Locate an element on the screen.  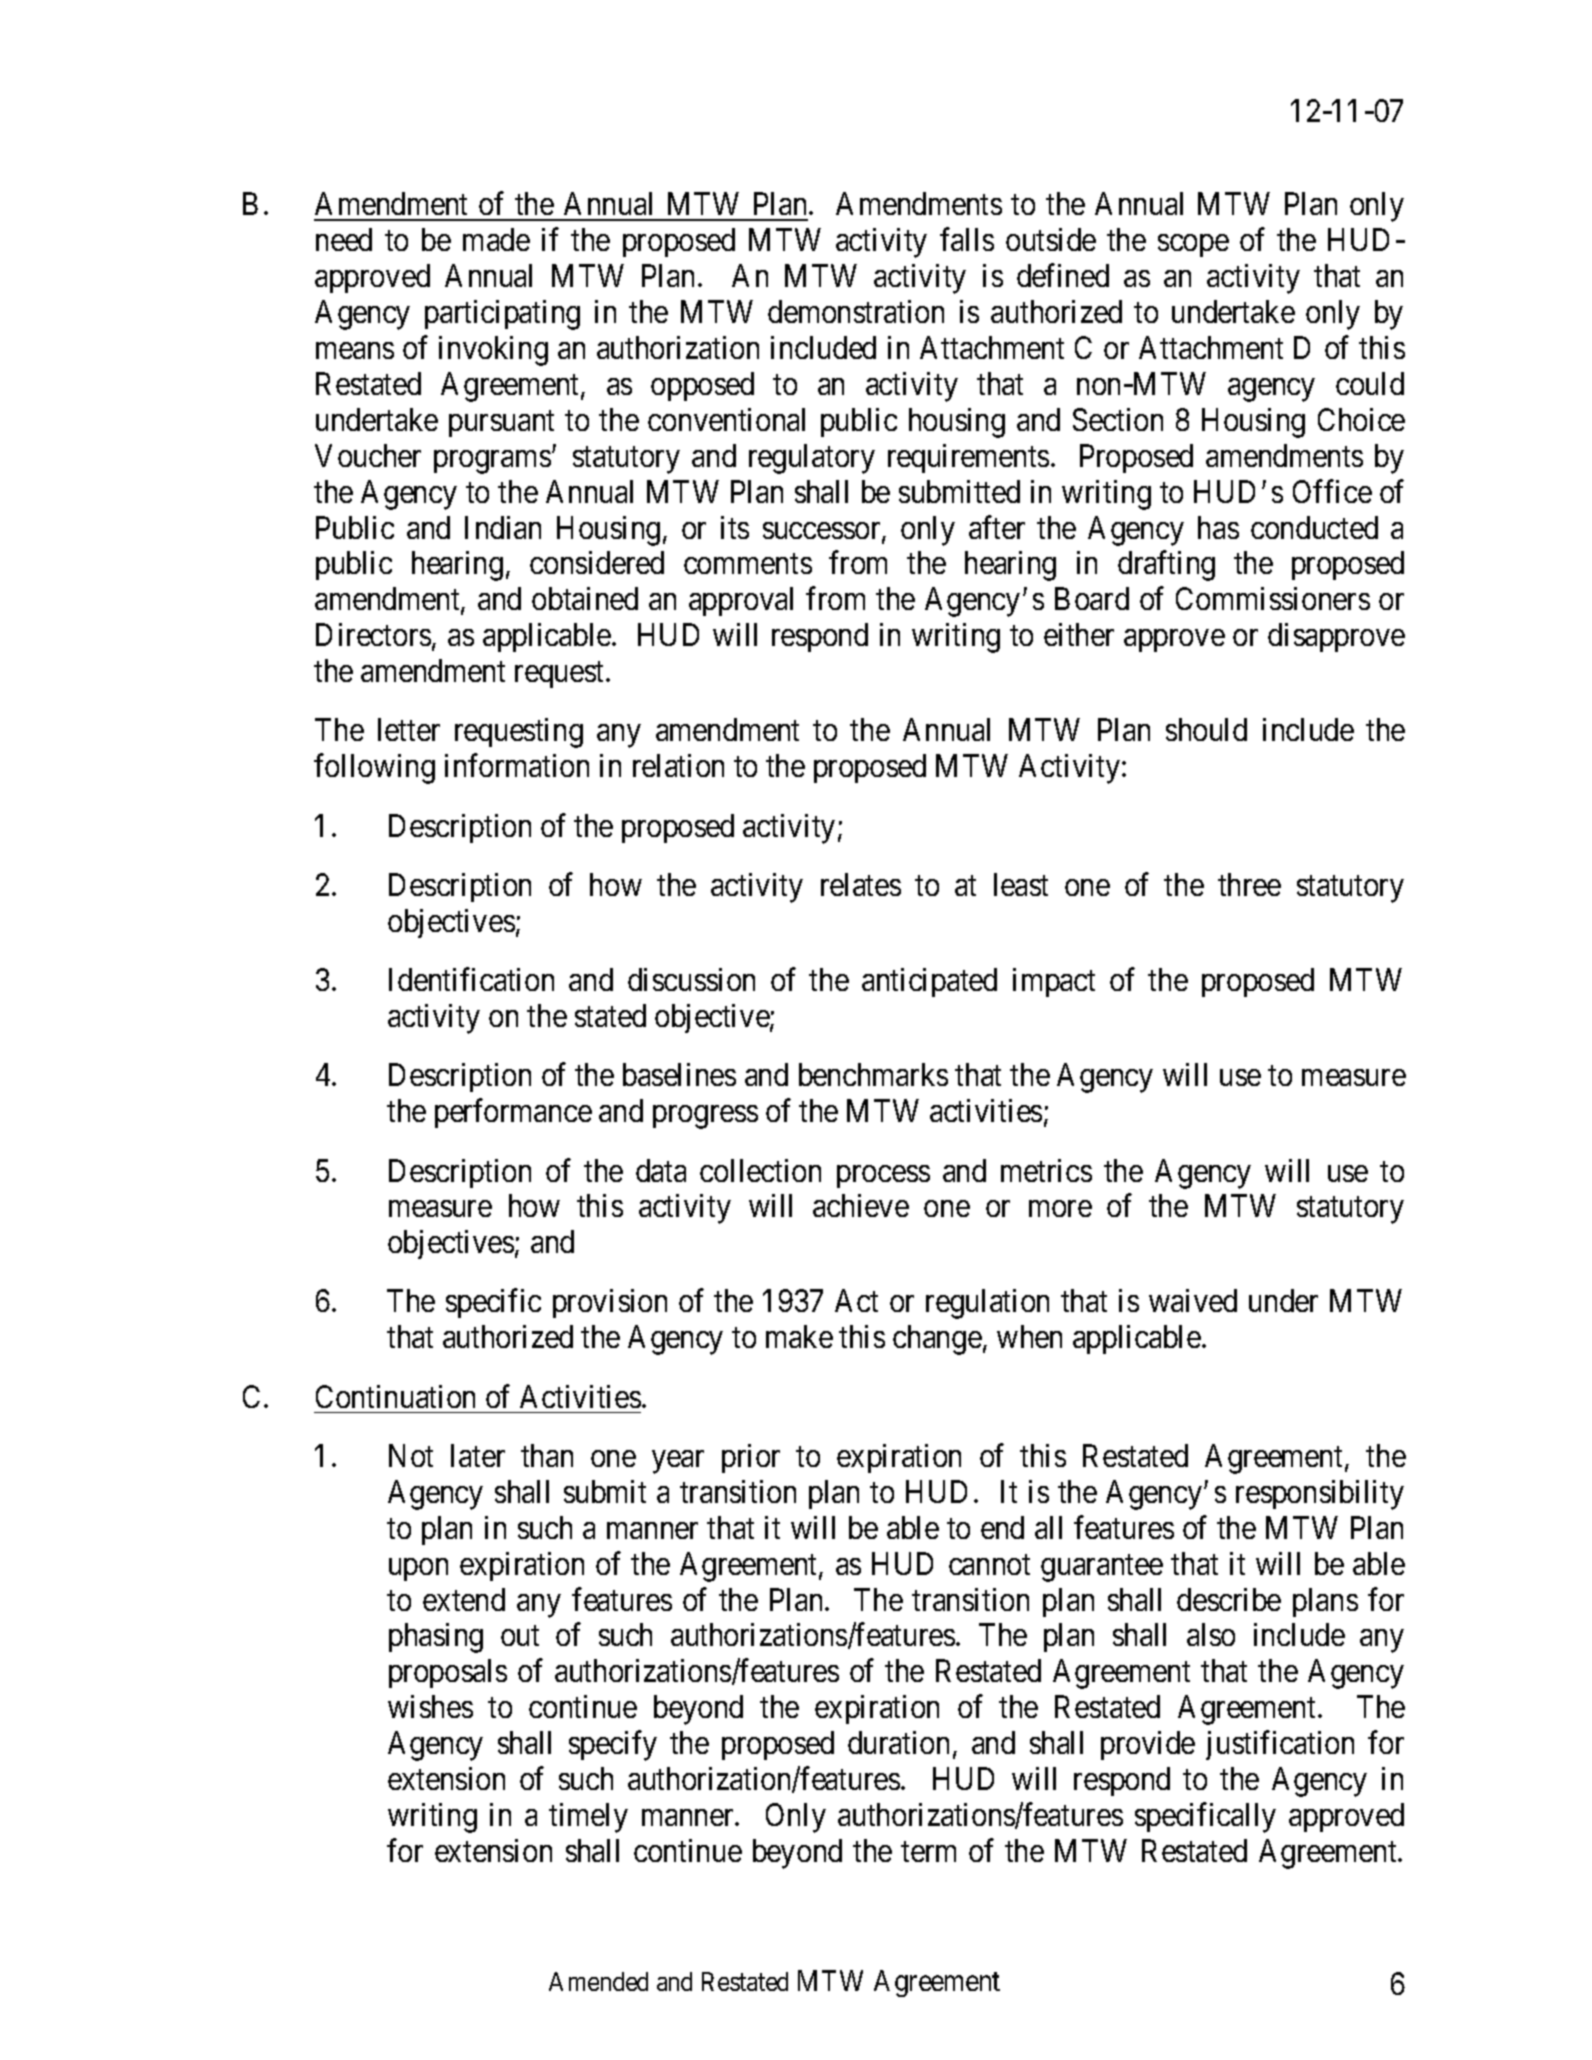
Identification is located at coordinates (471, 979).
